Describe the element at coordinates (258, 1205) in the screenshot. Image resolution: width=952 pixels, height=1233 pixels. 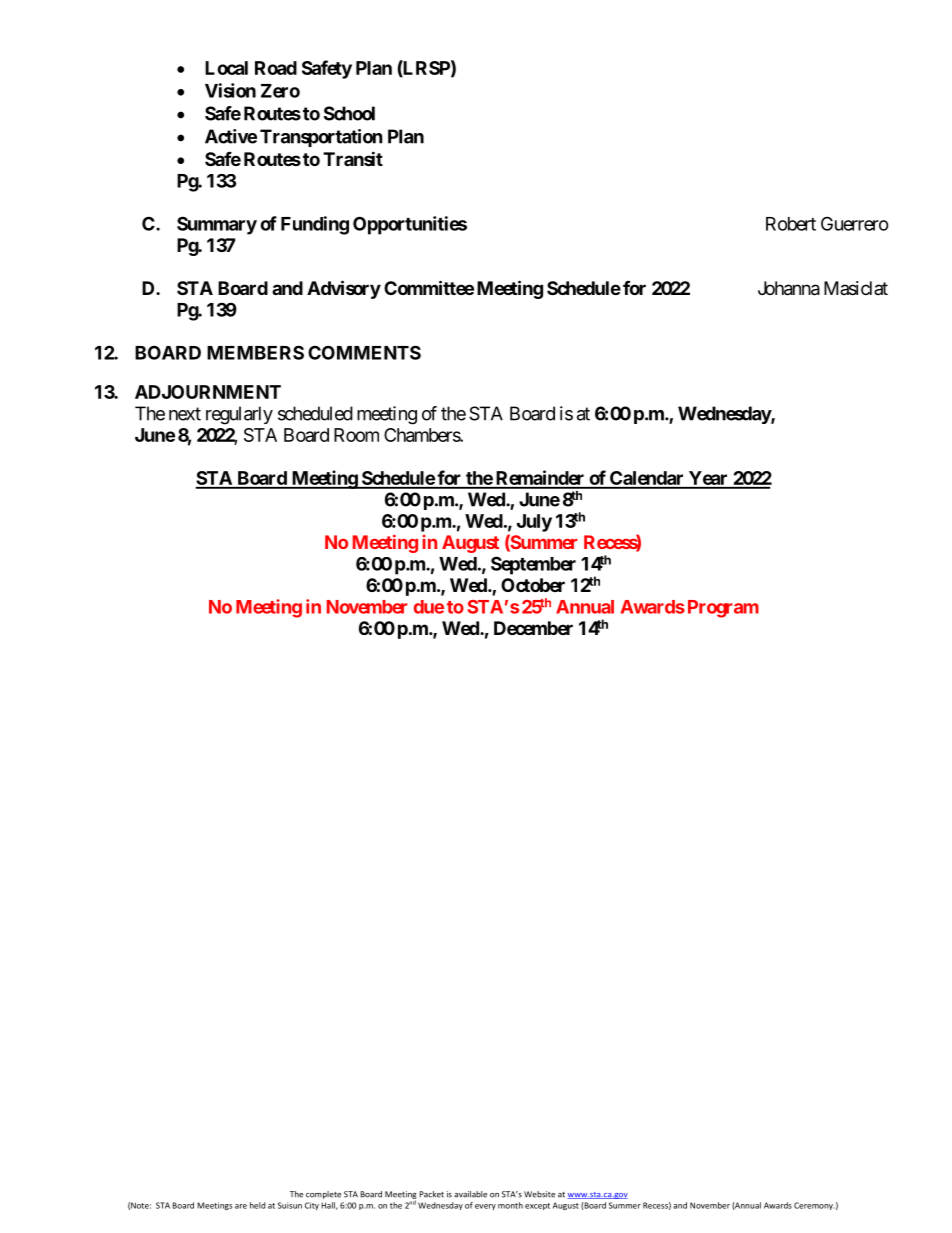
I see `held` at that location.
